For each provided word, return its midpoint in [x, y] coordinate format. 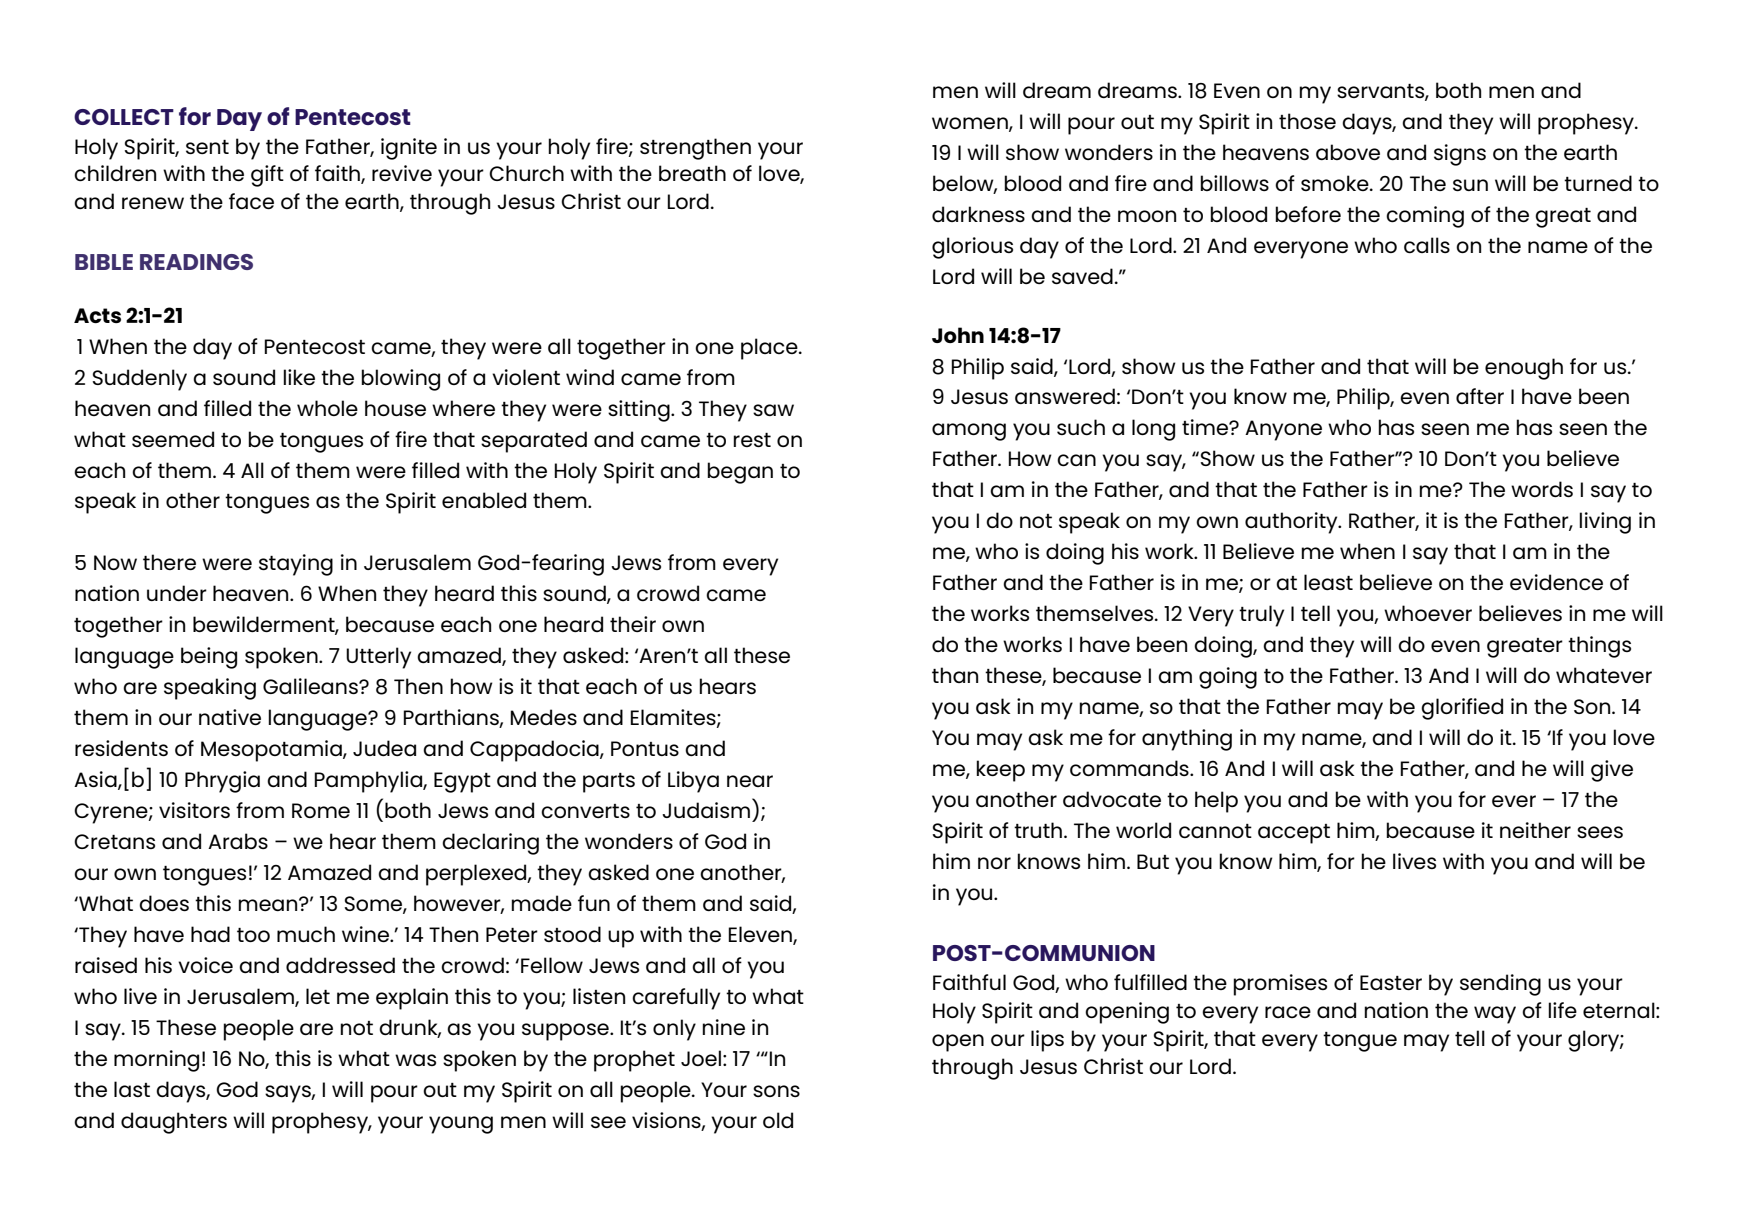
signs [1460, 155]
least [1328, 582]
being [209, 658]
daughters [174, 1123]
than [955, 675]
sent [207, 147]
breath [692, 173]
